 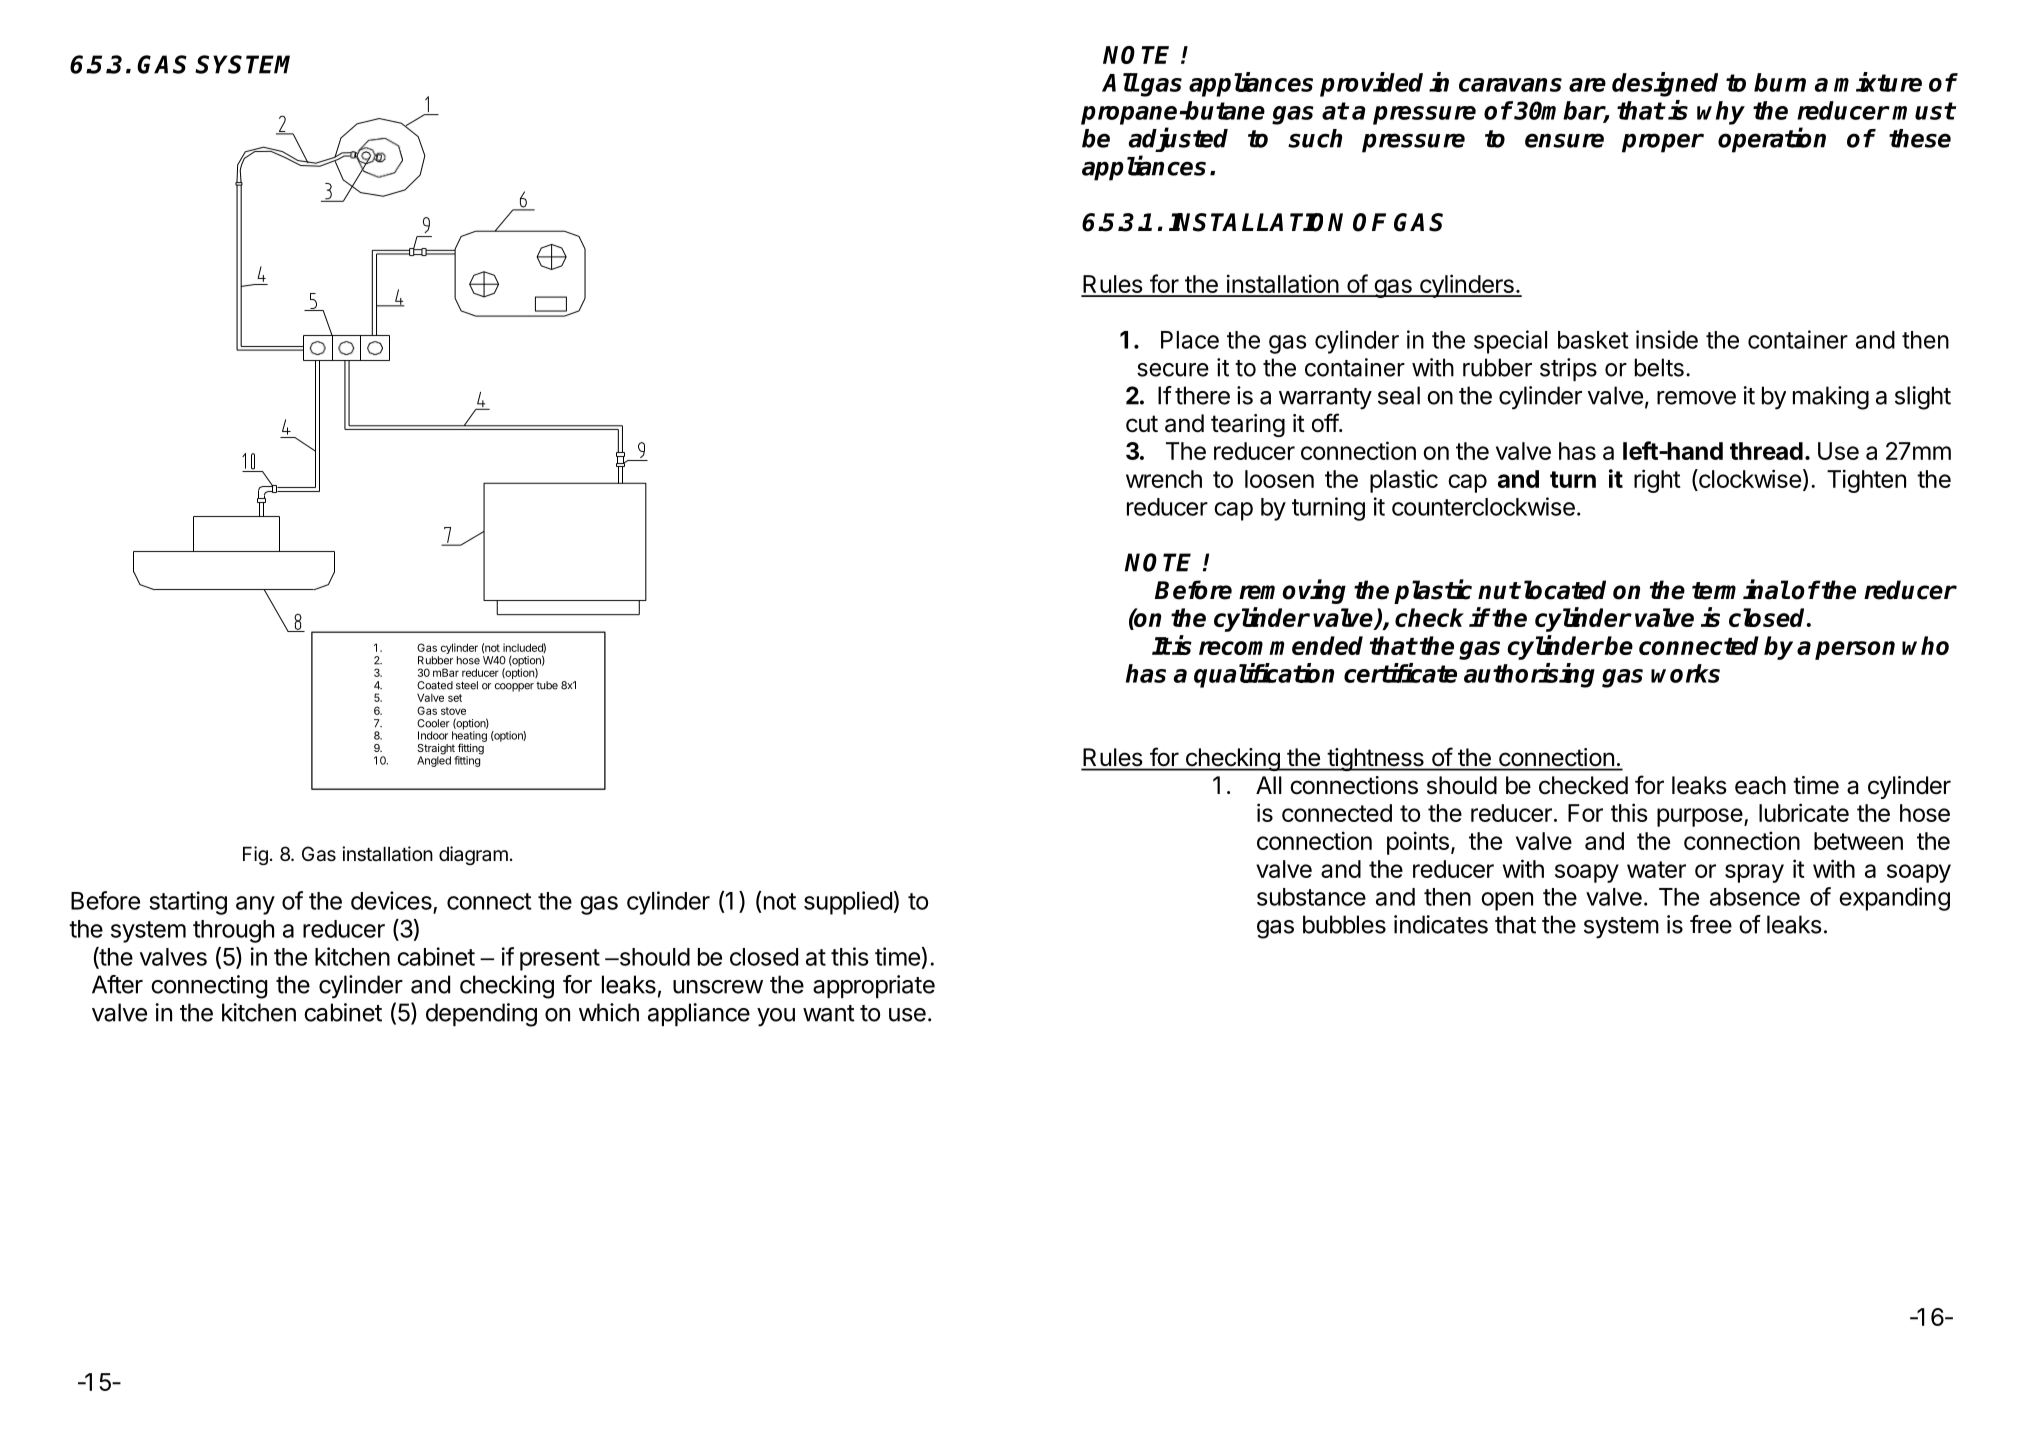 What do you see at coordinates (1264, 675) in the document?
I see `qualification` at bounding box center [1264, 675].
